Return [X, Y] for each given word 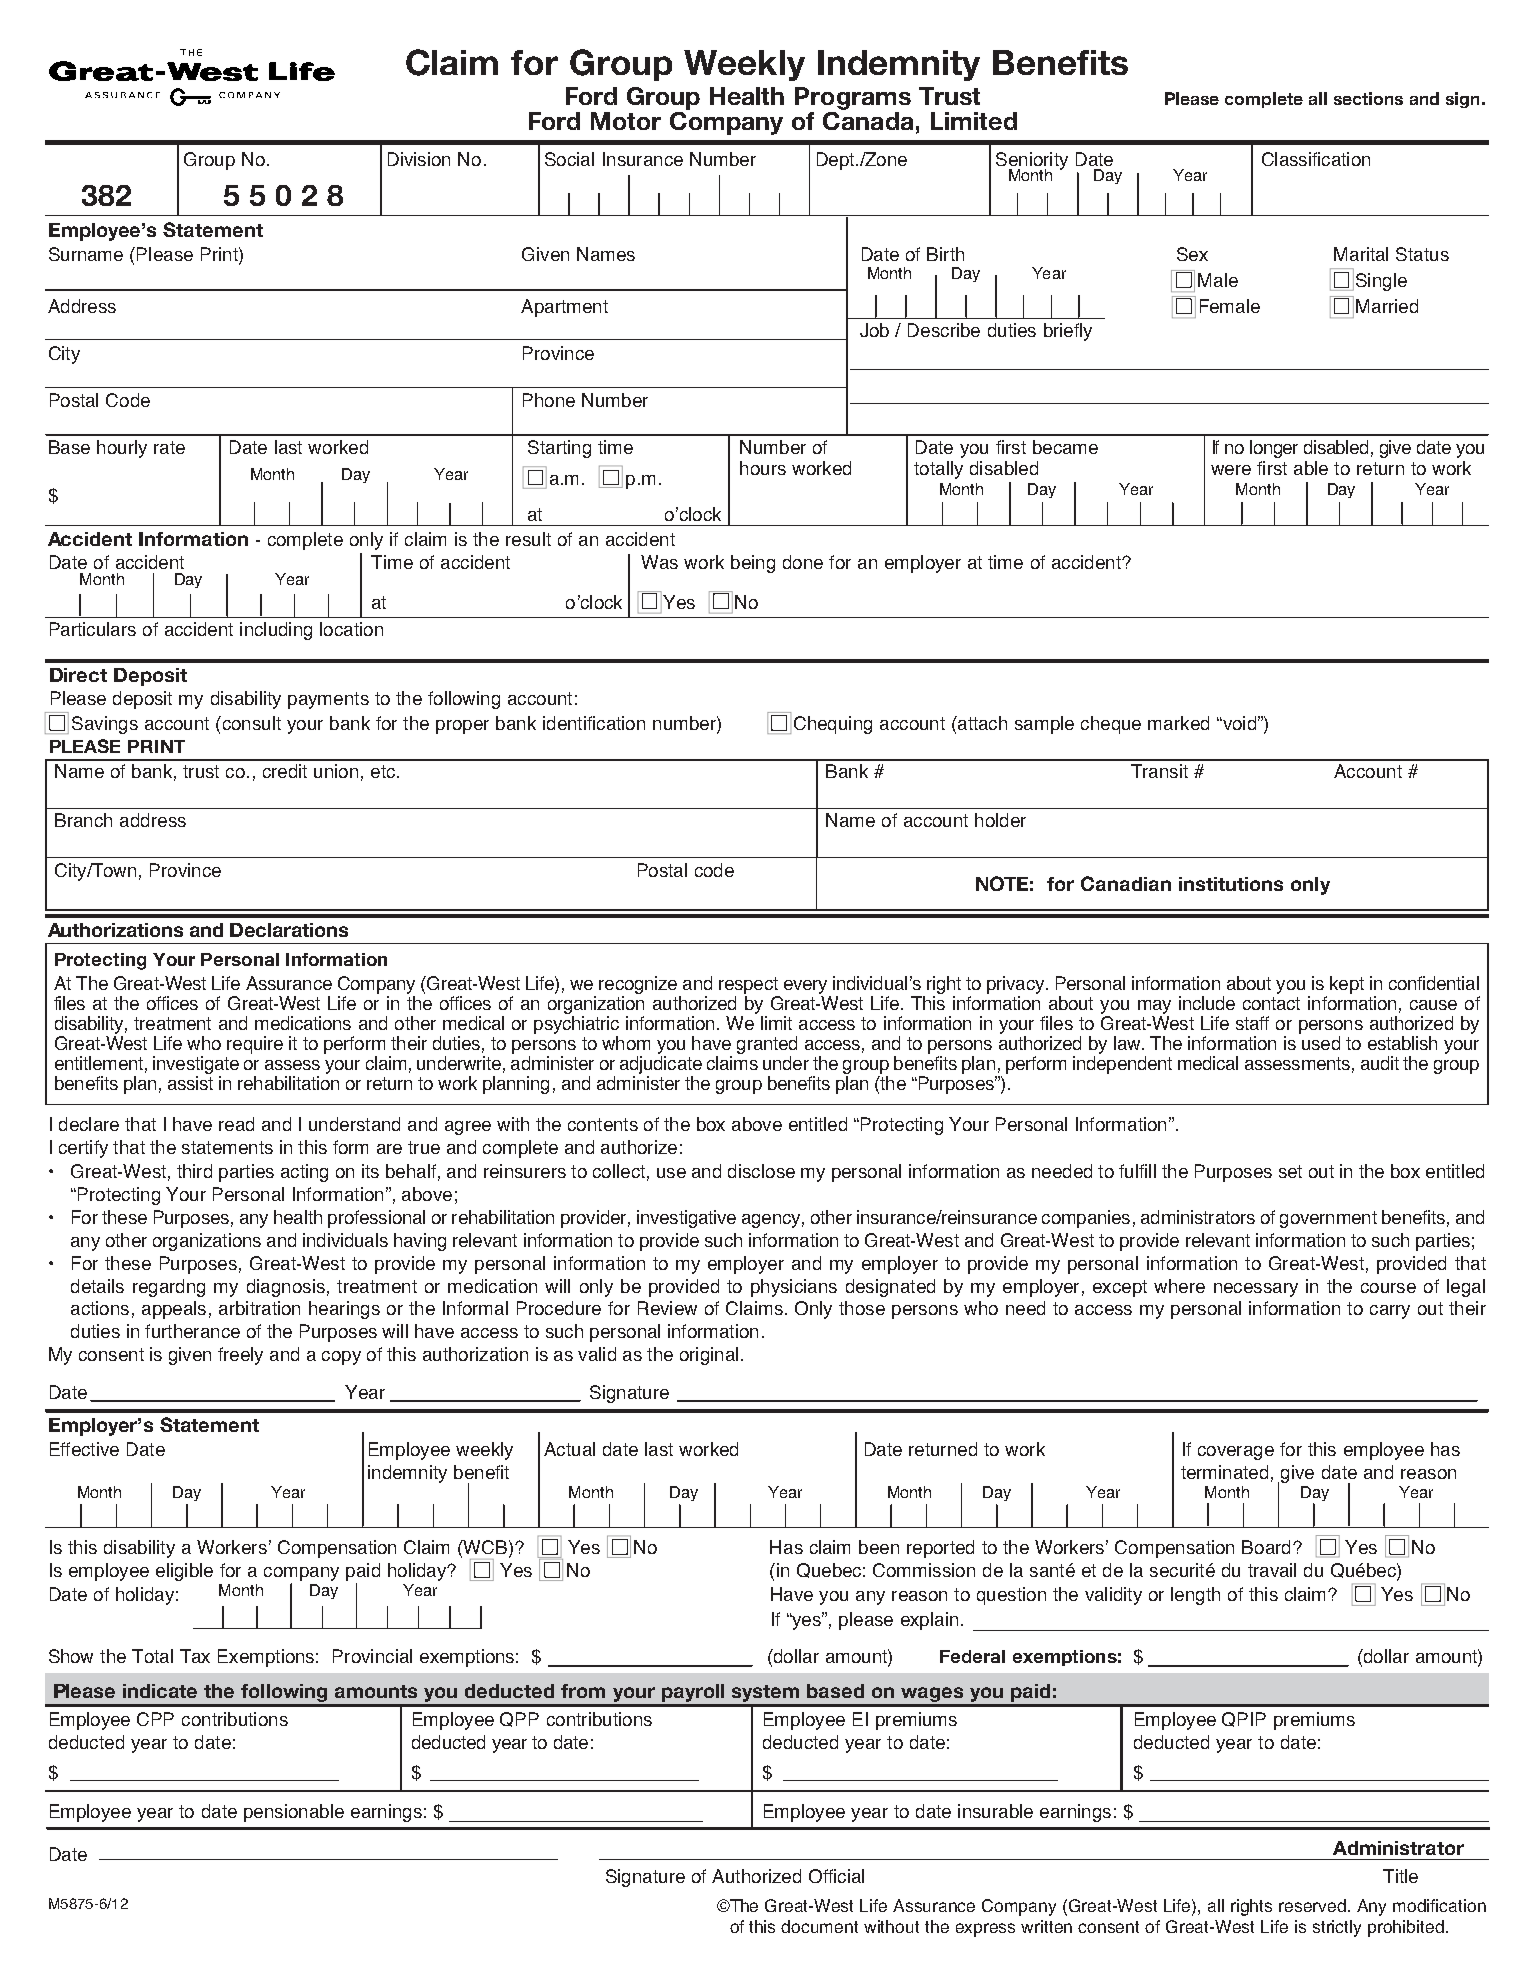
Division [419, 159]
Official [836, 1876]
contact [1271, 1003]
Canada [868, 119]
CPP [155, 1719]
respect [748, 985]
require [255, 1045]
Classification [1316, 159]
